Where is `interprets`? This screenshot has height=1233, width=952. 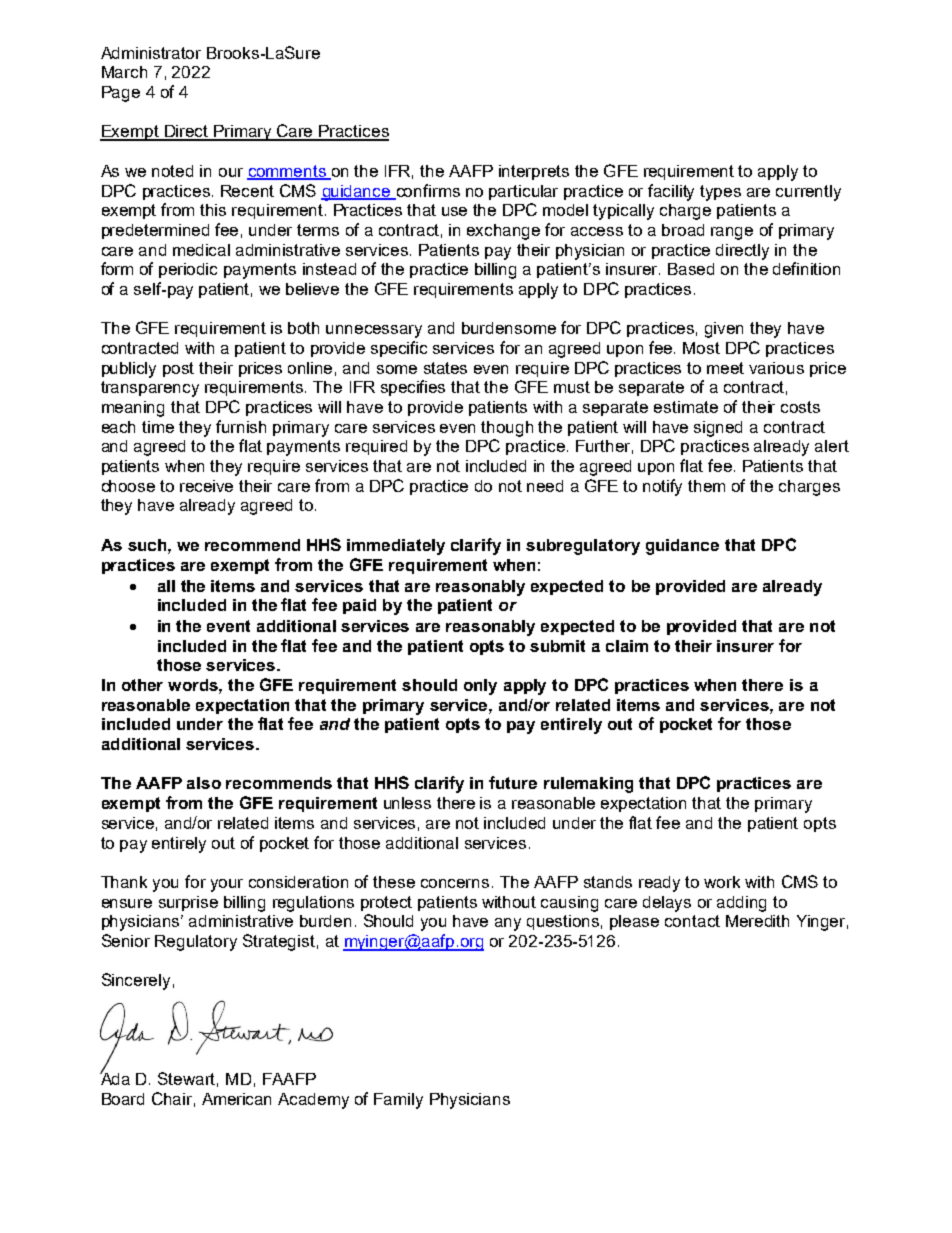 interprets is located at coordinates (534, 172).
